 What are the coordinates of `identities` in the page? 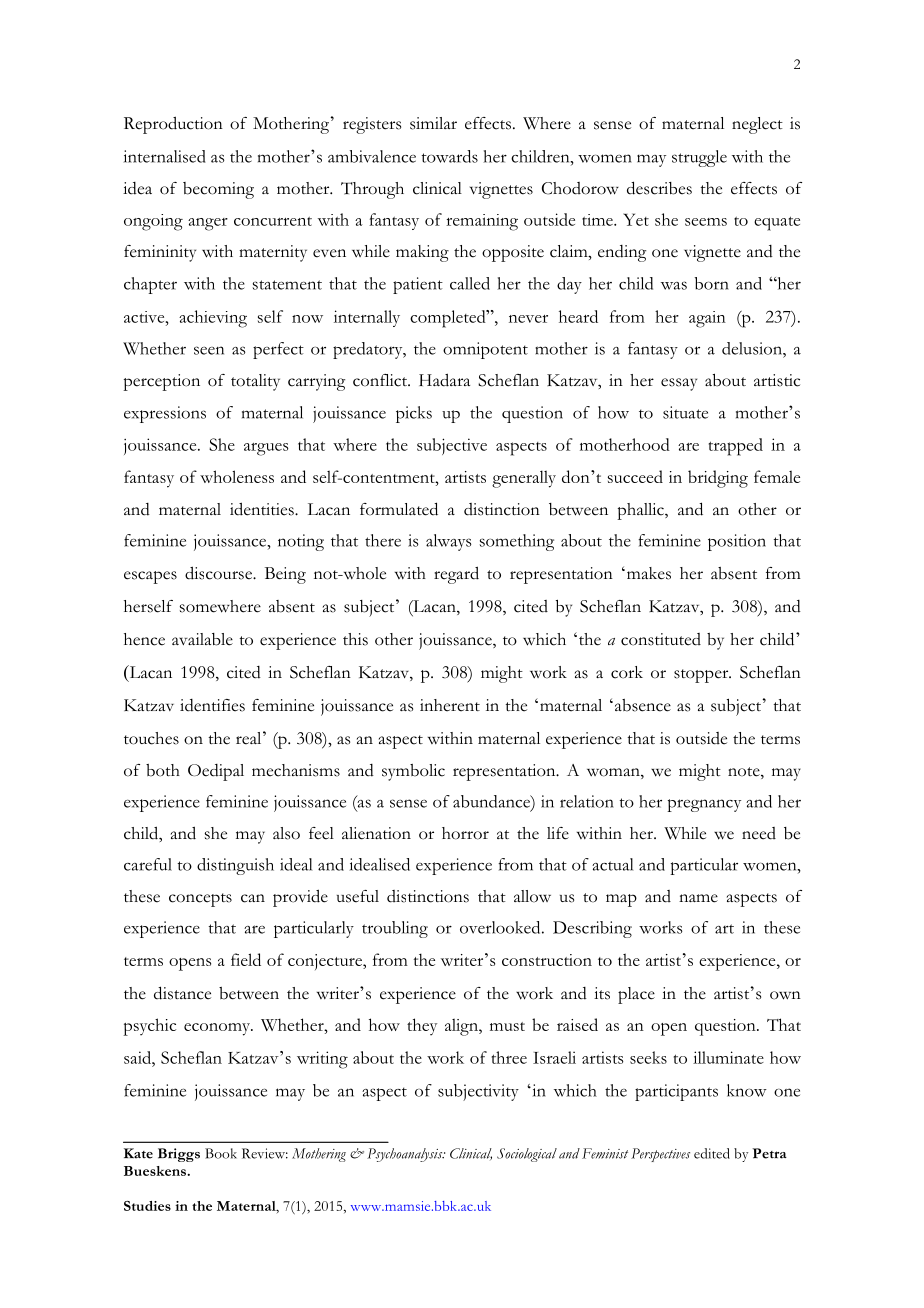 It's located at (263, 509).
